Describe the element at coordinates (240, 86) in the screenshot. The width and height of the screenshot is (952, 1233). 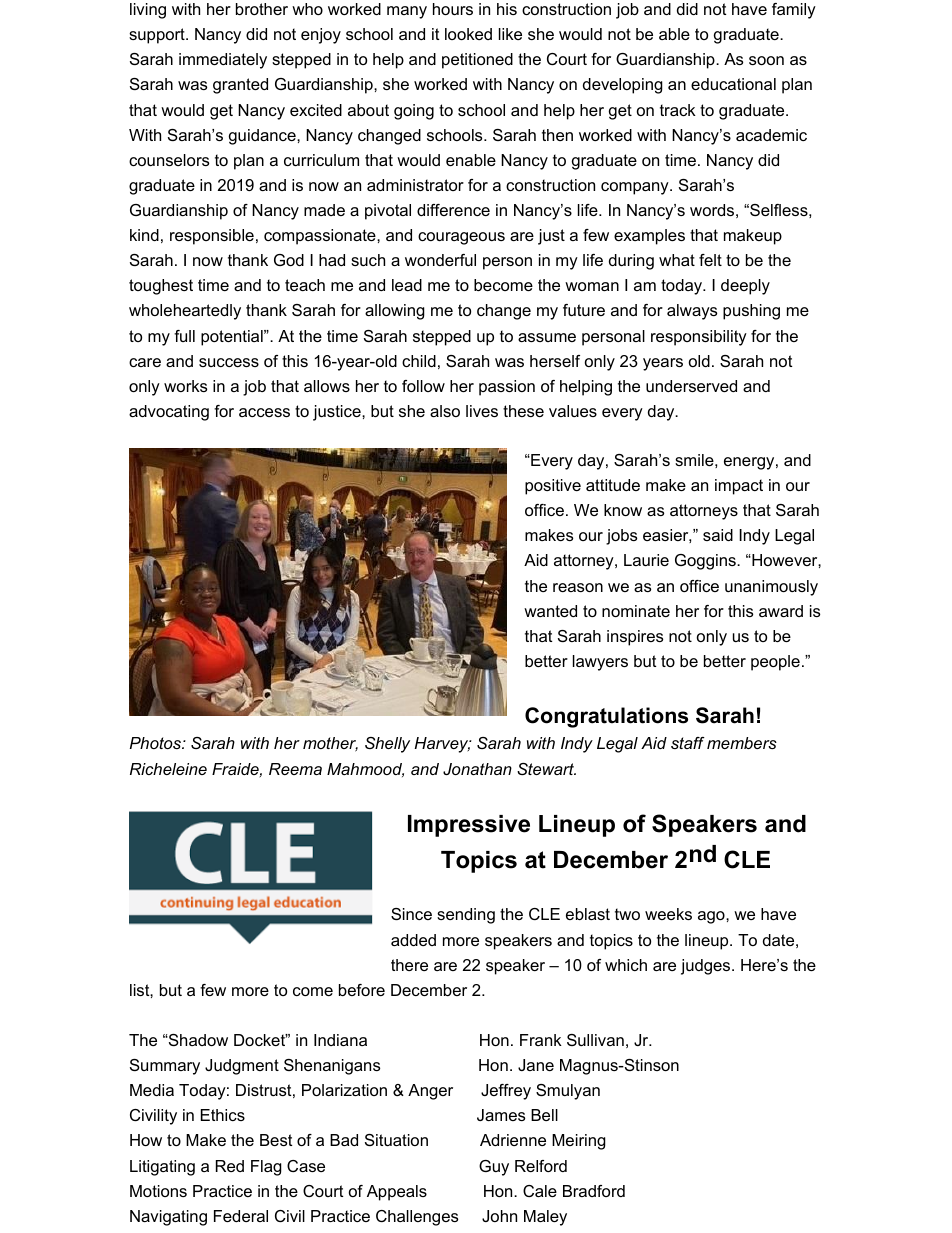
I see `granted` at that location.
